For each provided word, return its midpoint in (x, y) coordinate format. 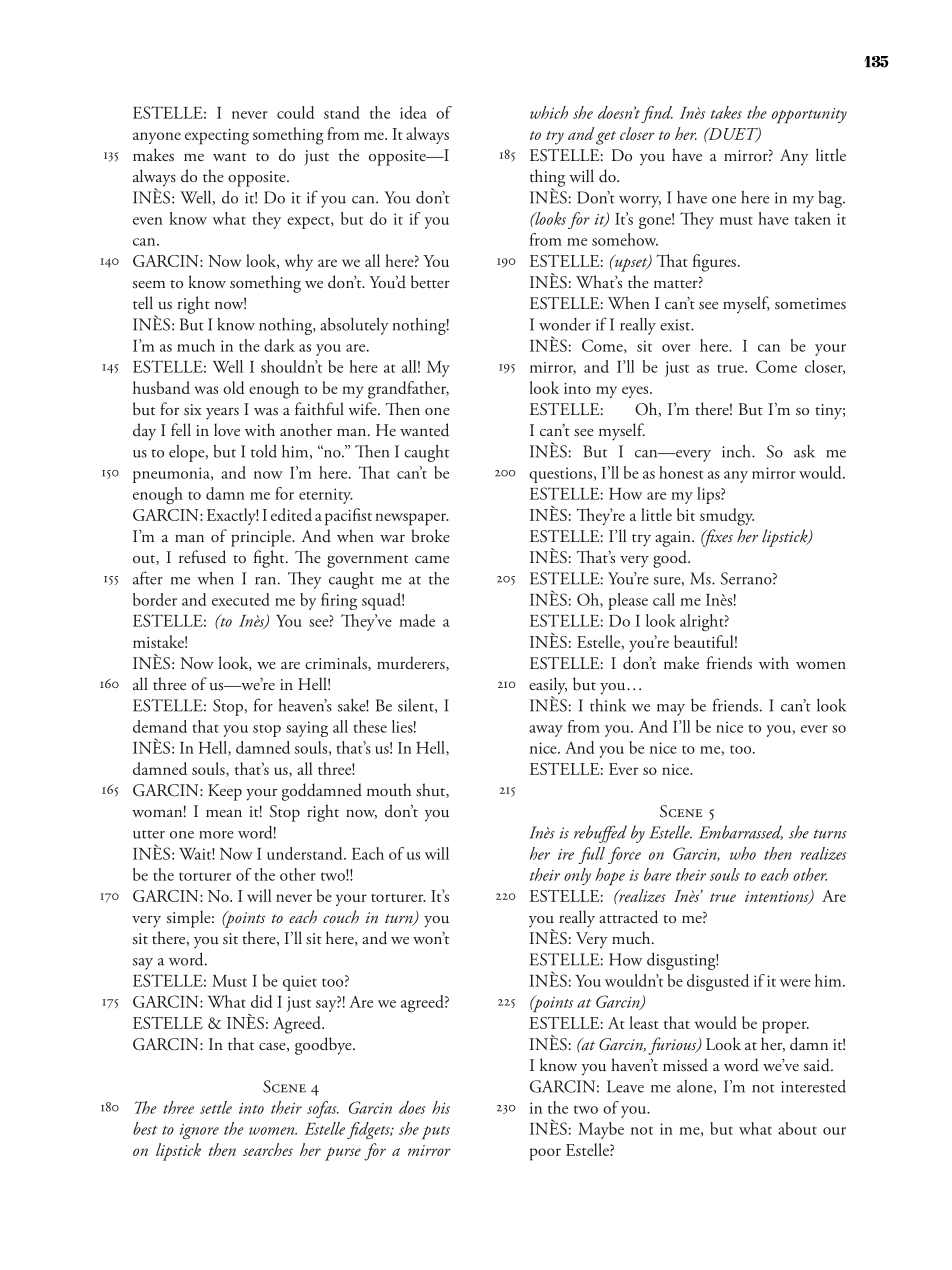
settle (216, 1107)
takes (726, 112)
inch (737, 451)
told (264, 451)
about (797, 1128)
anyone (157, 138)
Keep (225, 792)
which (549, 112)
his (441, 1107)
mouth (389, 790)
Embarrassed (741, 832)
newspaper (412, 519)
